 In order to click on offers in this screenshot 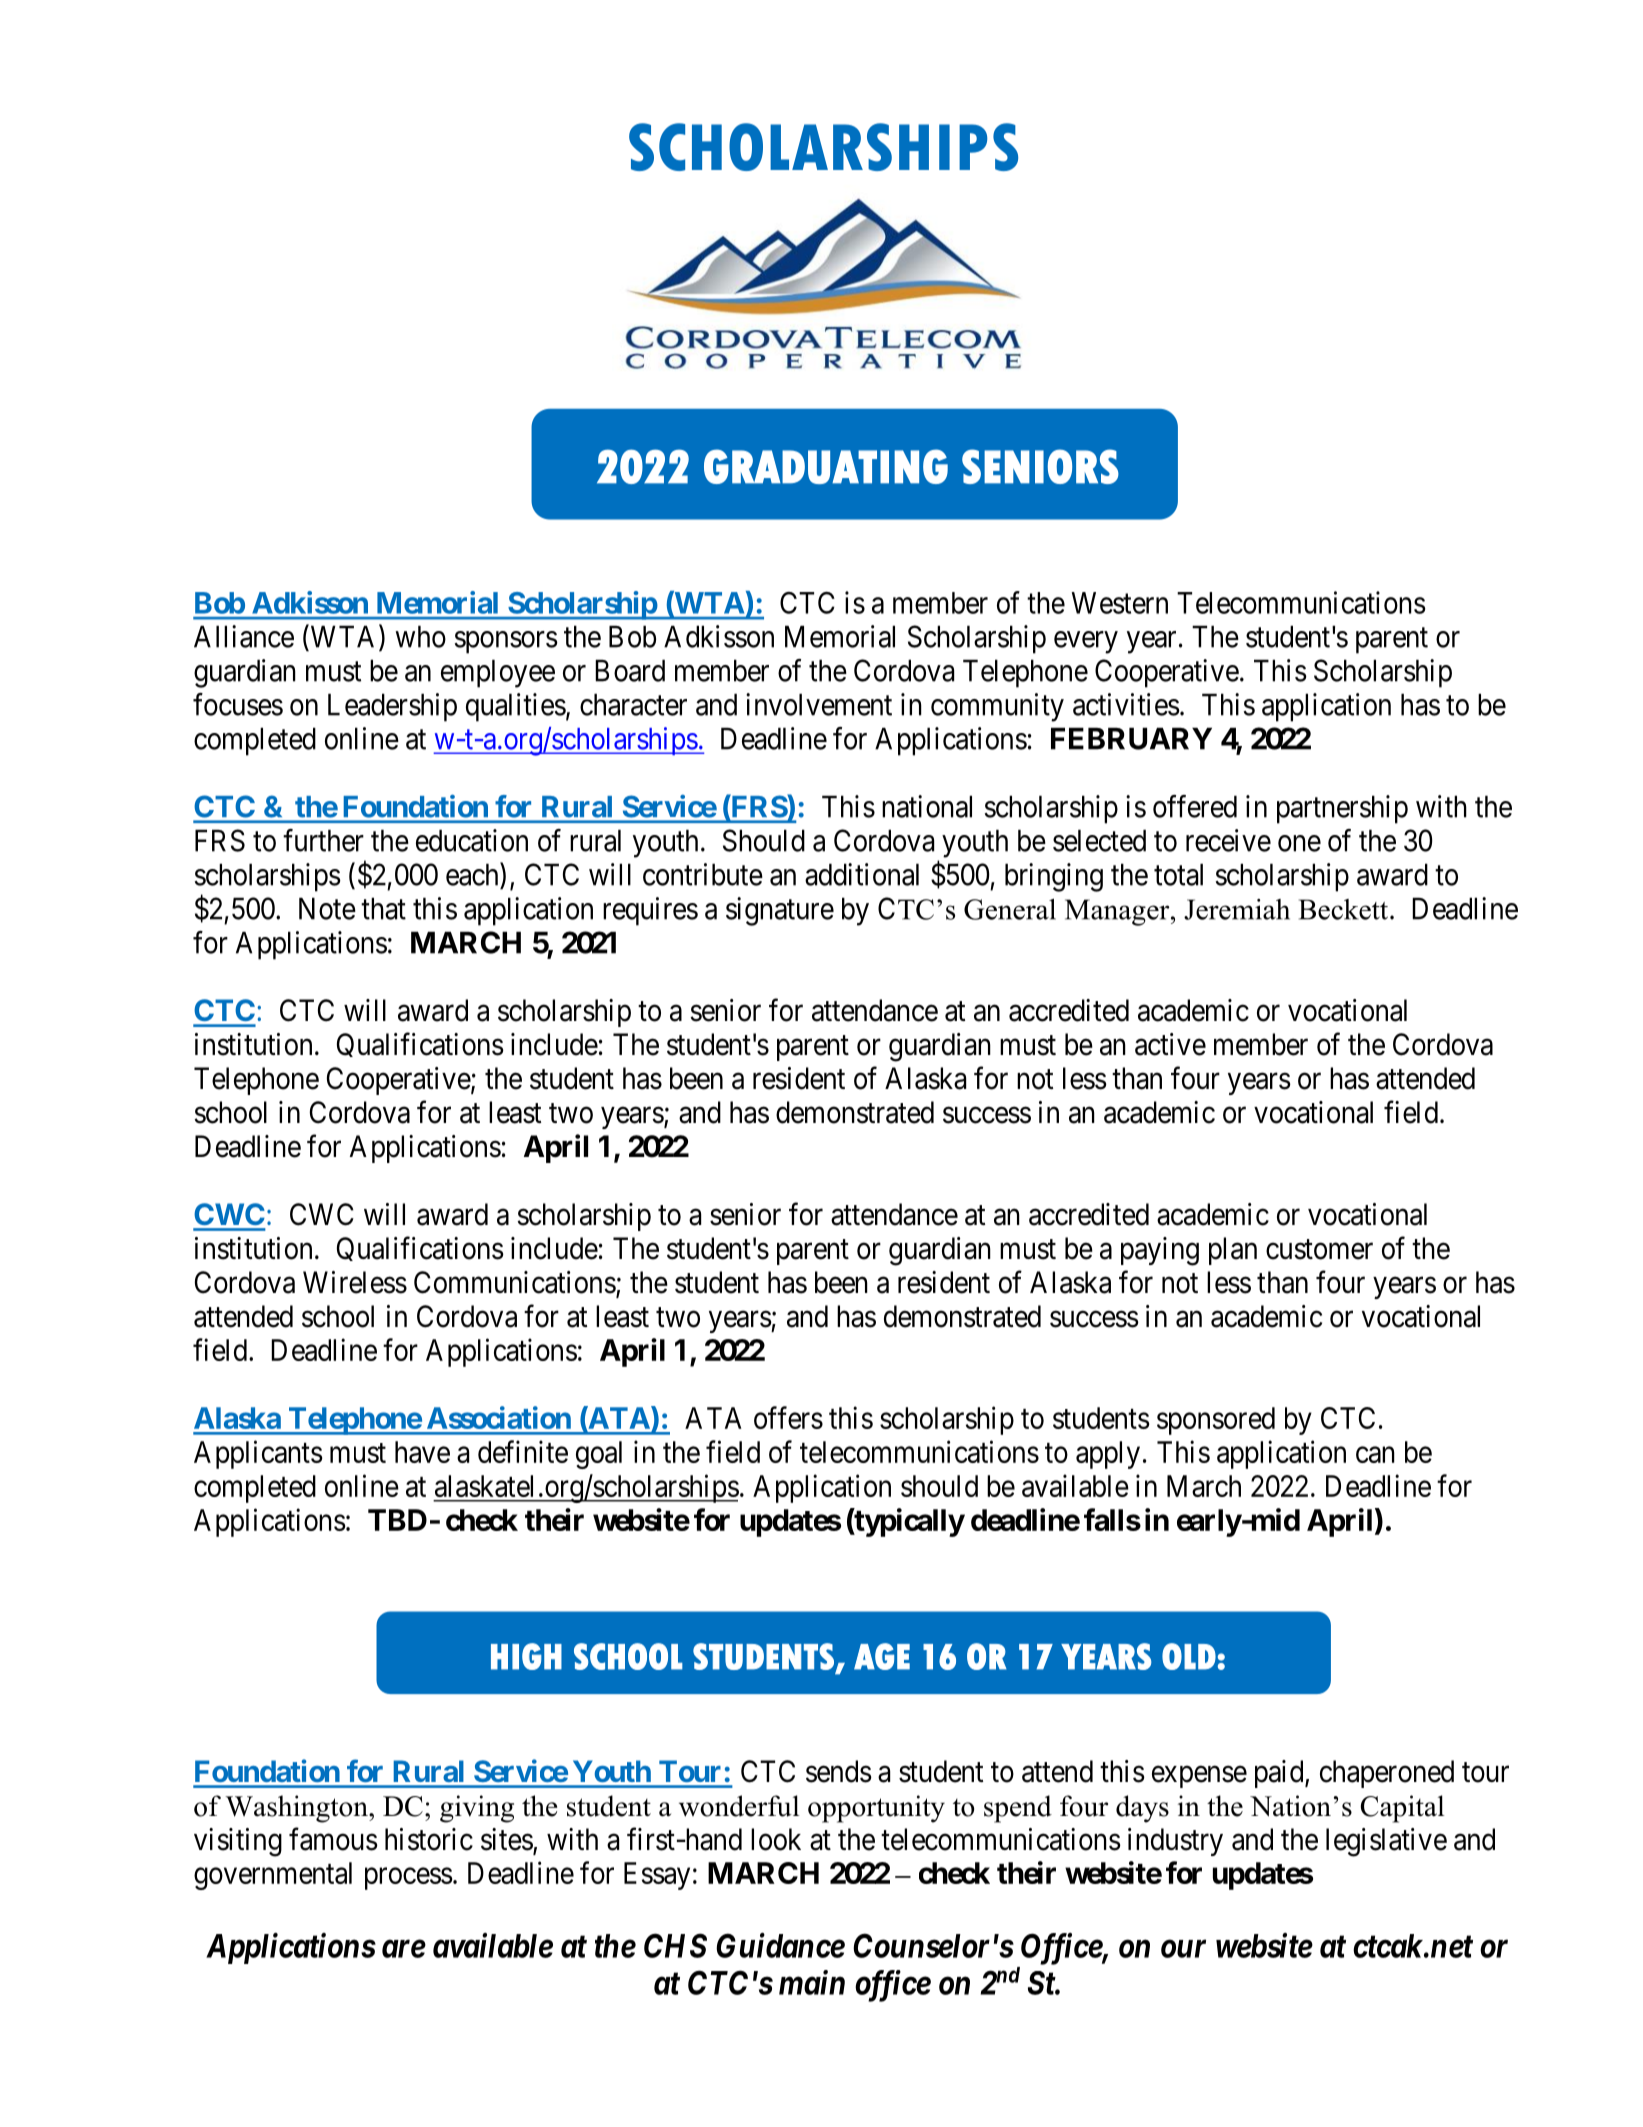, I will do `click(788, 1417)`.
